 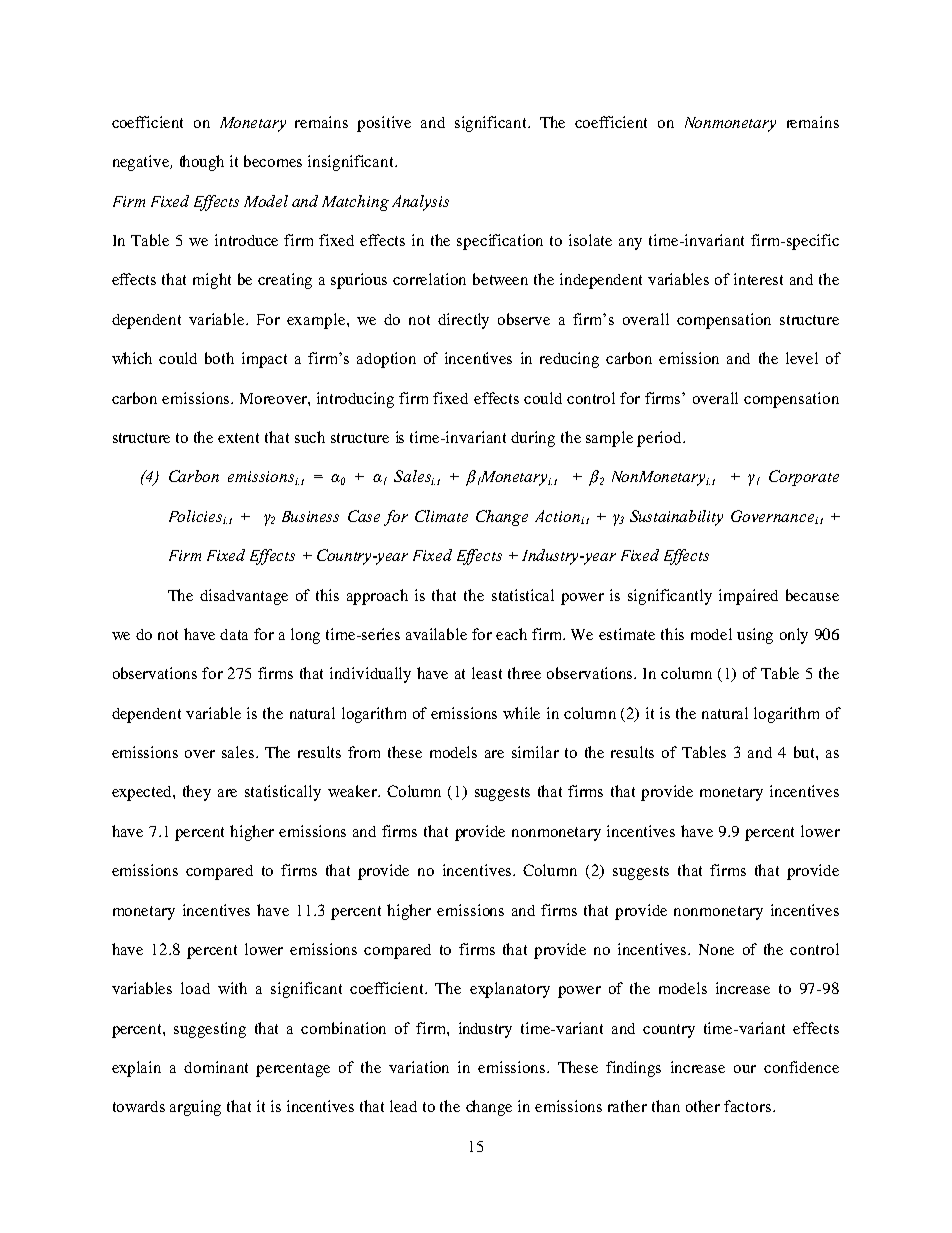 I want to click on Analysis, so click(x=420, y=203).
